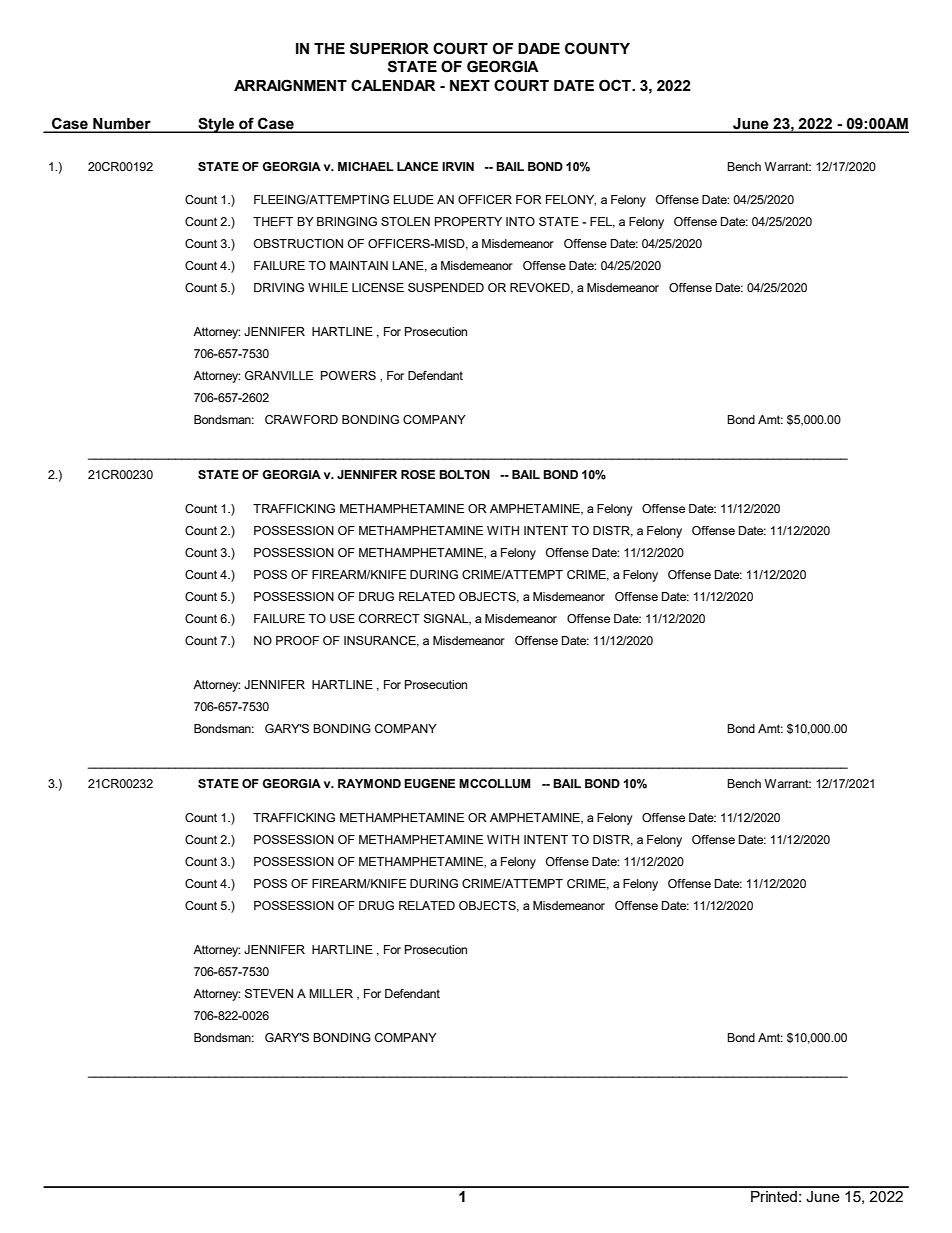  I want to click on STEVEN, so click(269, 993).
